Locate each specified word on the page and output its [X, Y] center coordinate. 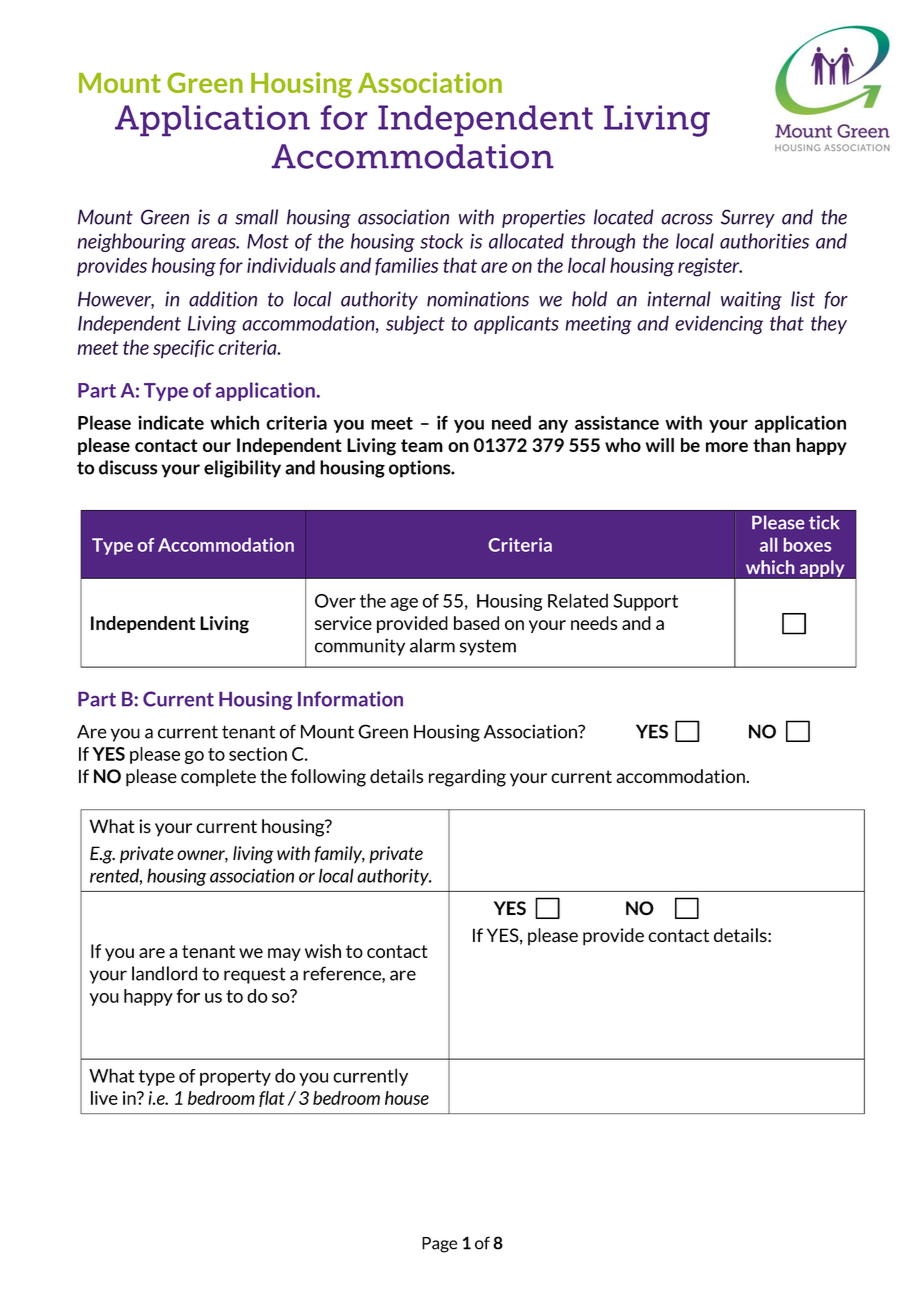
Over [335, 601]
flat [272, 1099]
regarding [467, 778]
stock [441, 241]
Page [439, 1245]
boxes [807, 545]
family [340, 855]
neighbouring [131, 242]
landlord [164, 973]
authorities [764, 241]
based [476, 623]
